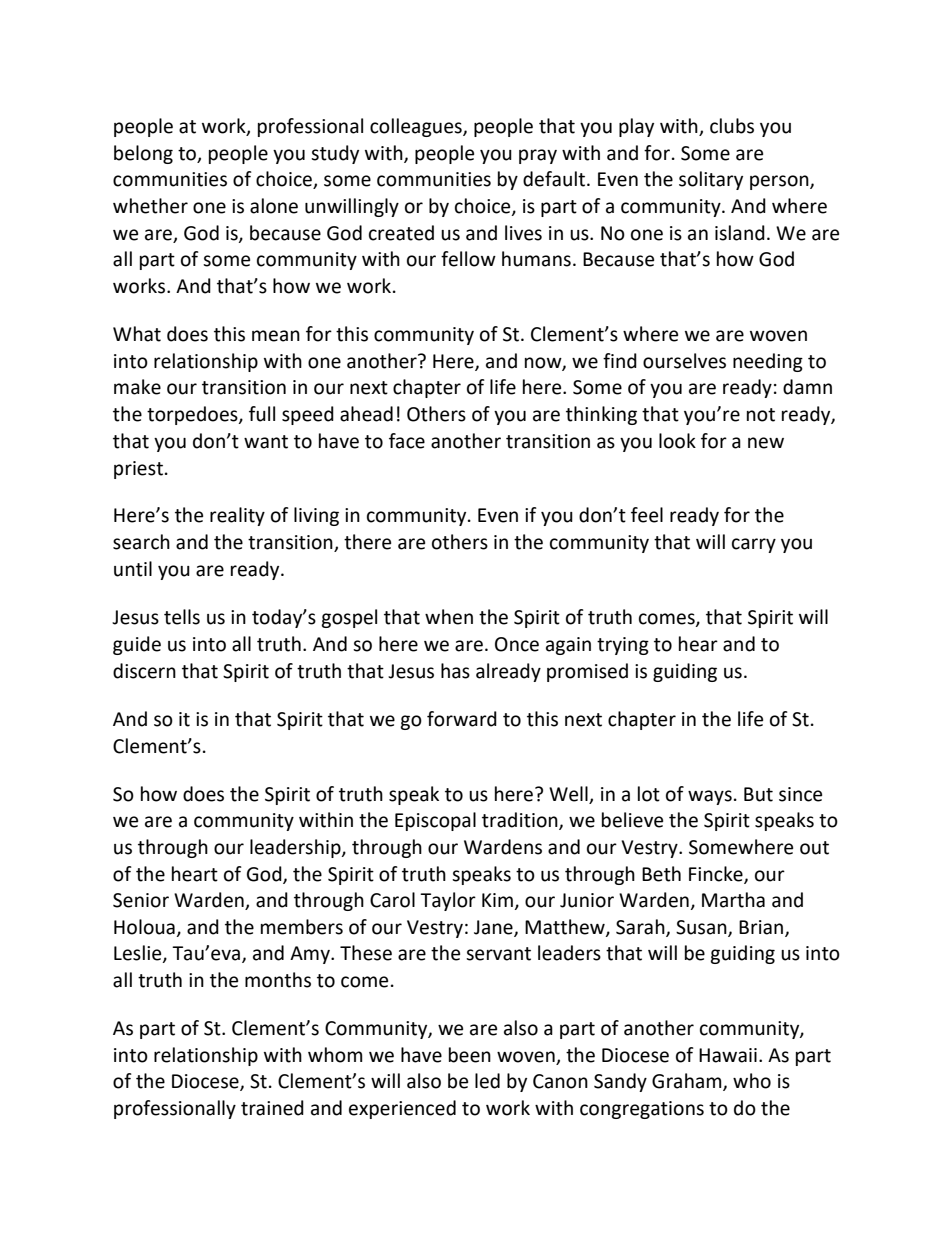 This screenshot has width=952, height=1233. What do you see at coordinates (435, 821) in the screenshot?
I see `Episcopal` at bounding box center [435, 821].
